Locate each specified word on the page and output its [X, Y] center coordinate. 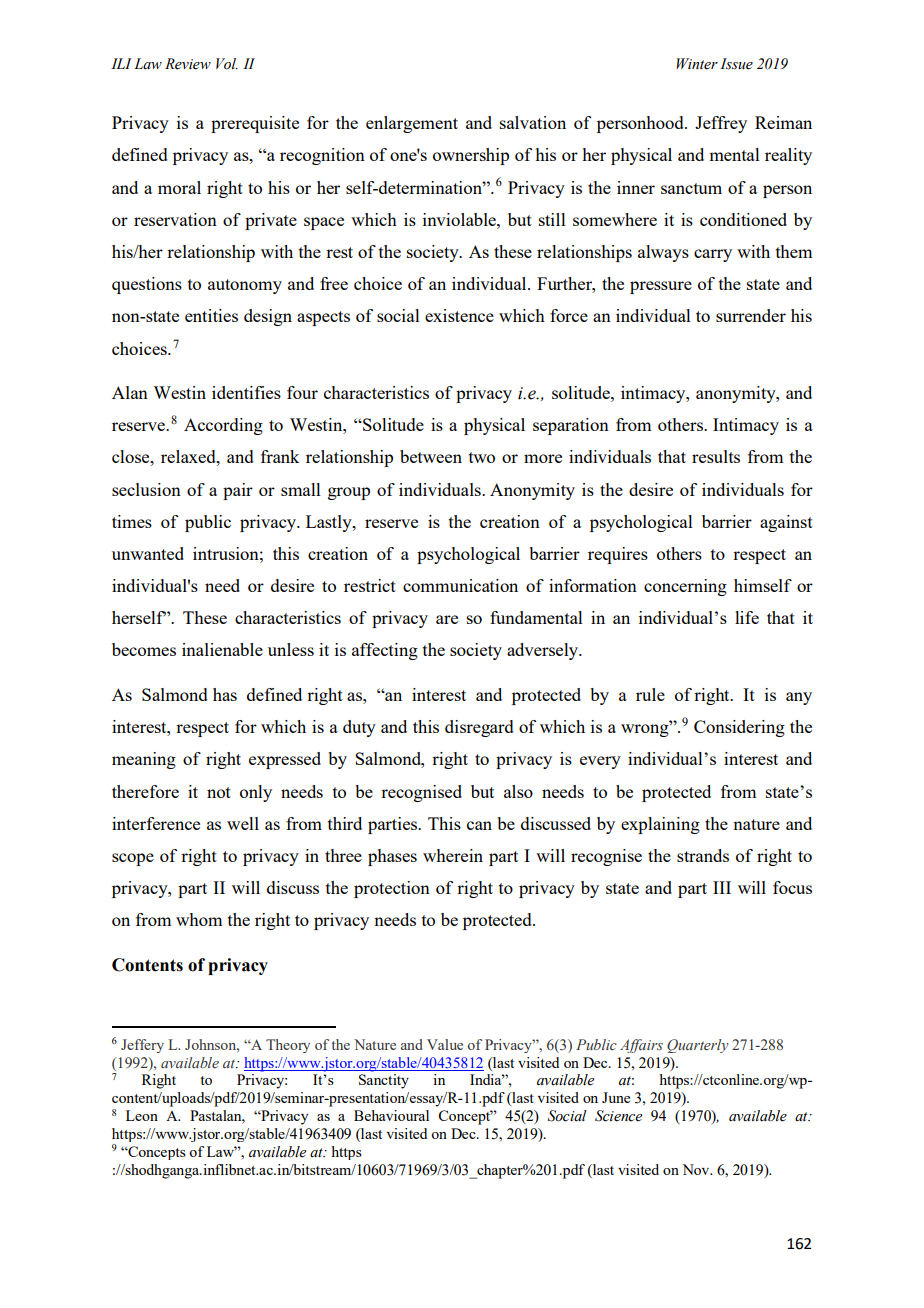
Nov [697, 1169]
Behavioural [391, 1115]
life [747, 617]
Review [188, 64]
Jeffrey [721, 124]
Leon [142, 1115]
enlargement [412, 124]
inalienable [222, 649]
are [447, 619]
